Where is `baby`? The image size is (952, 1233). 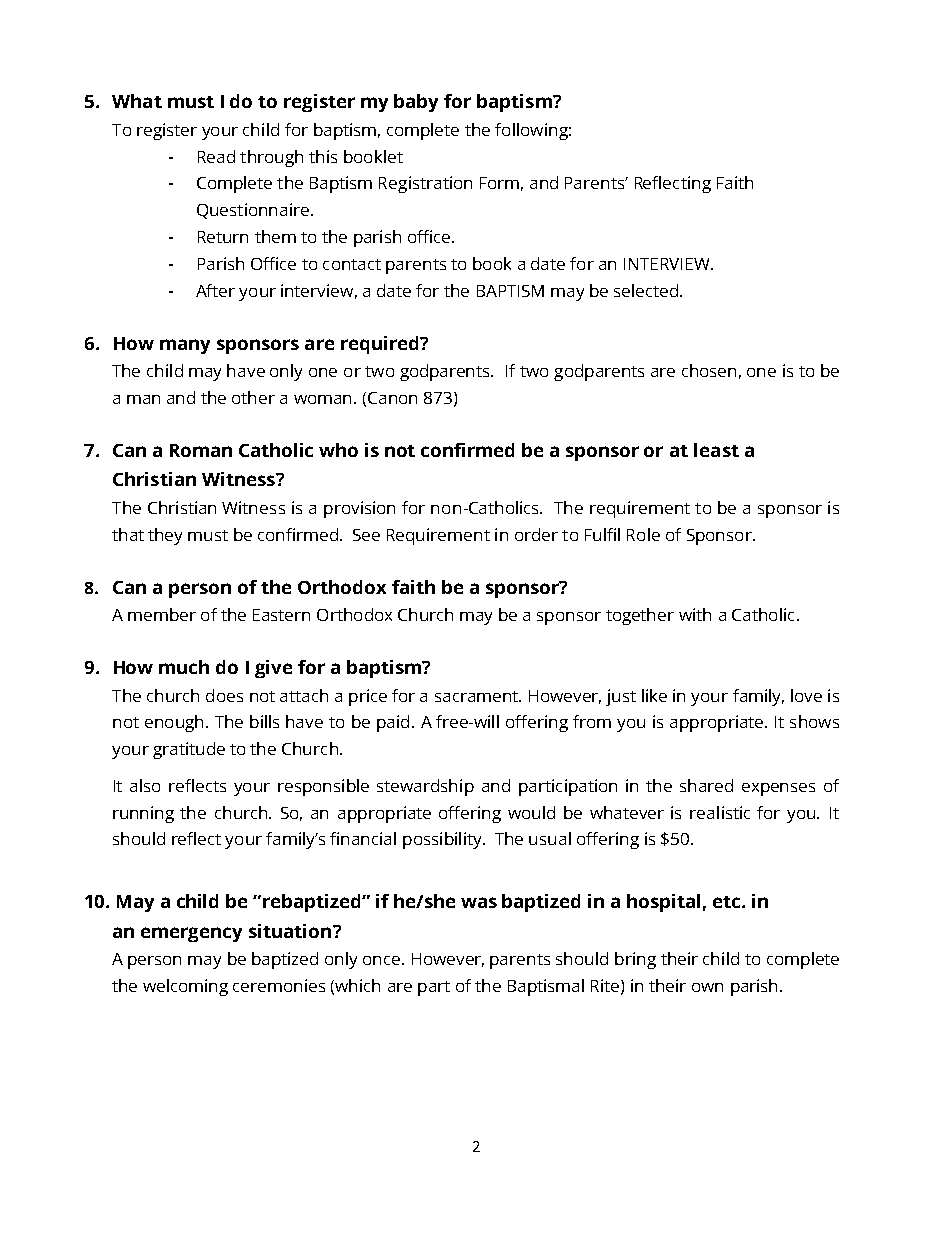 baby is located at coordinates (416, 103).
